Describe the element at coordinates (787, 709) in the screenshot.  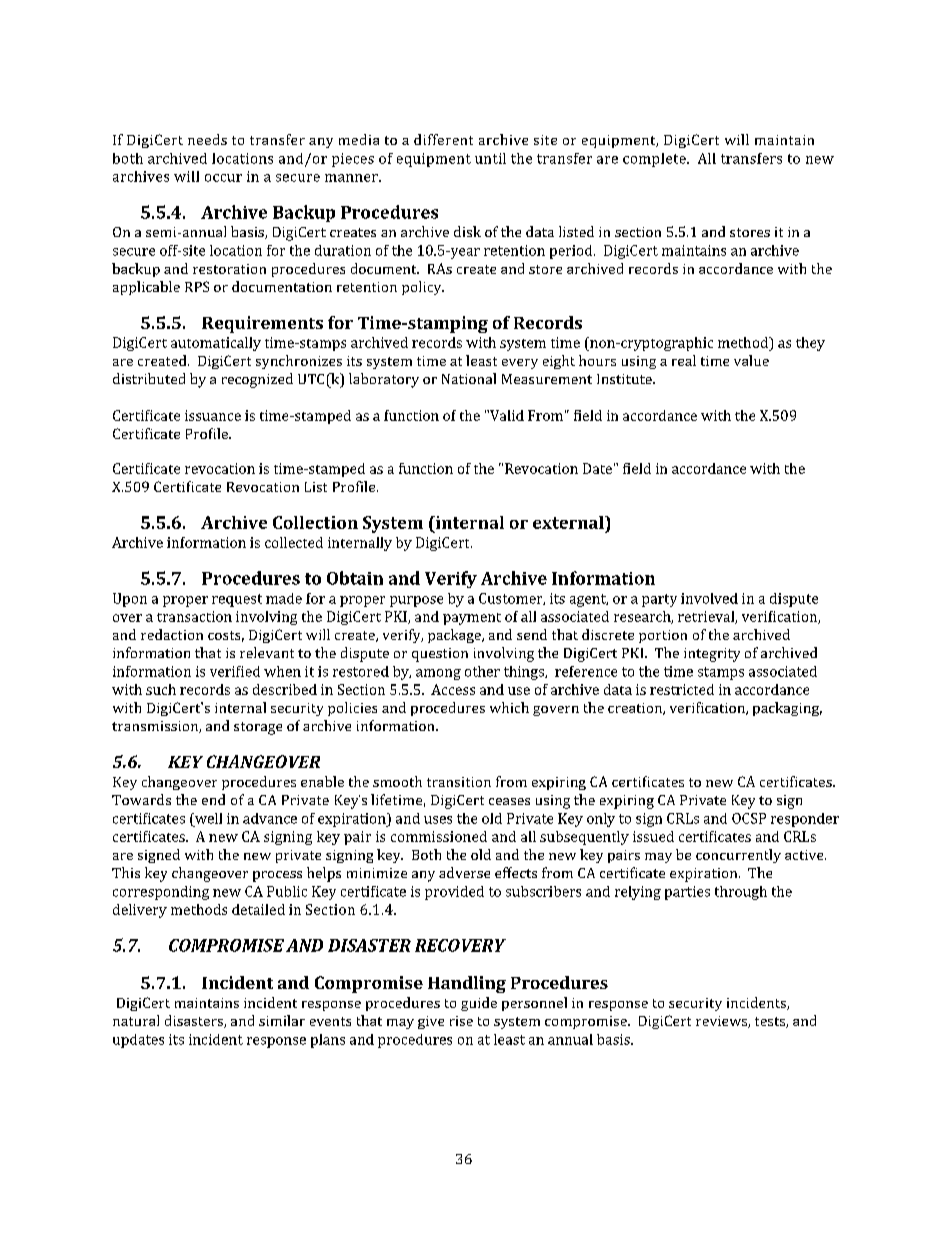
I see `packaging` at that location.
